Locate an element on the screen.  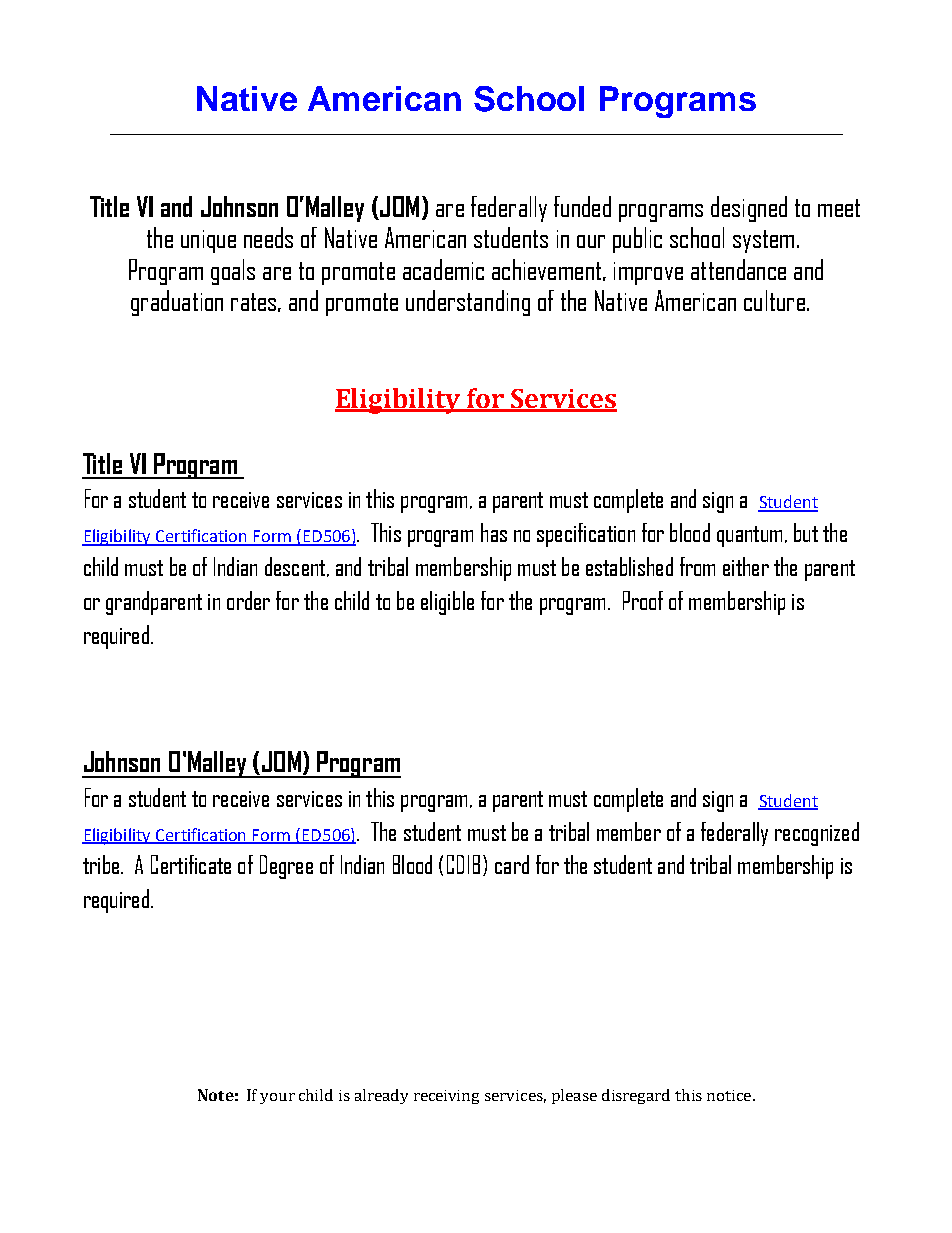
Certificate is located at coordinates (191, 864).
